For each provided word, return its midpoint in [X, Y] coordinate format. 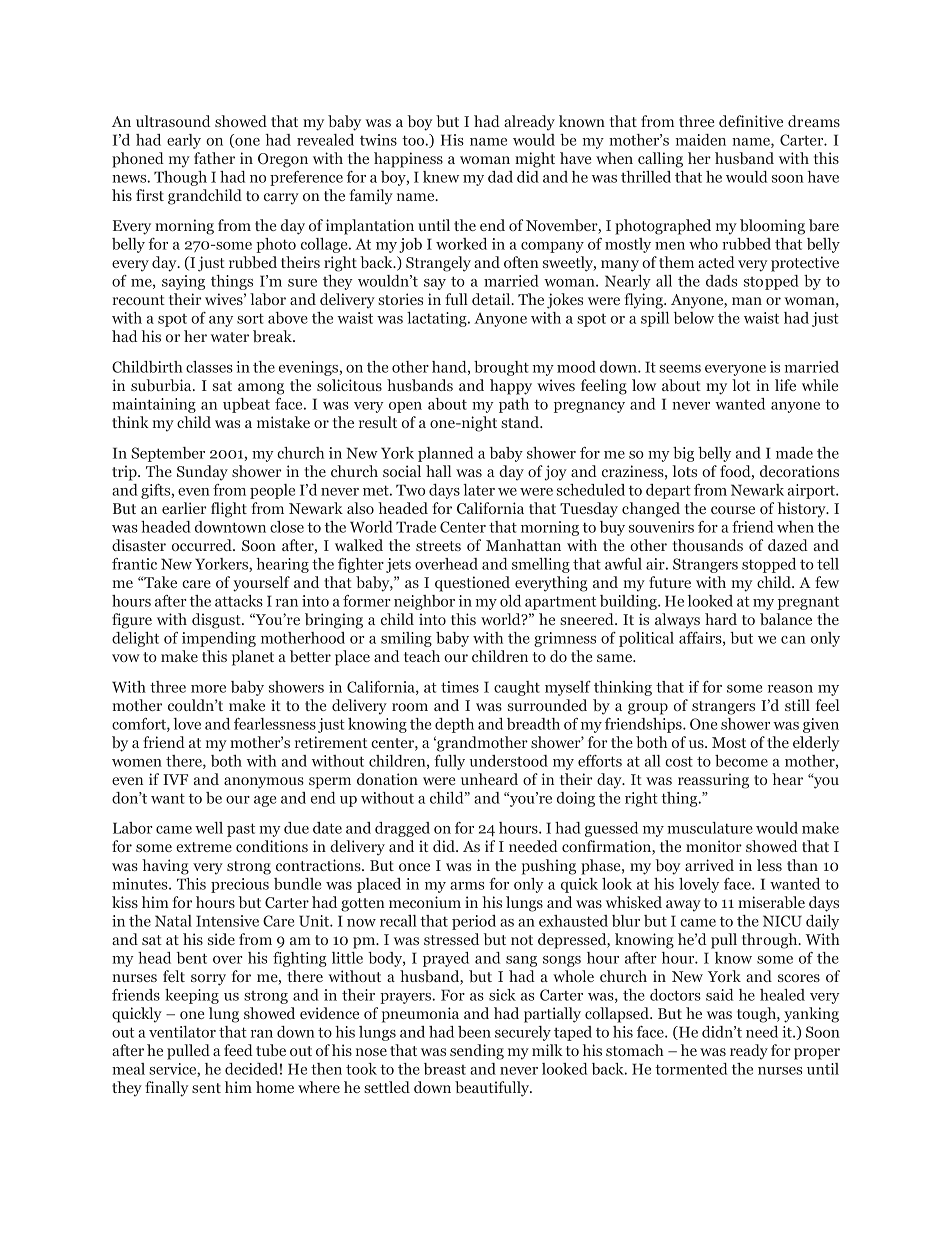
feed [238, 1050]
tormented [691, 1069]
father [214, 158]
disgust [217, 621]
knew [441, 177]
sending [477, 1052]
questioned [472, 584]
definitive [751, 121]
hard [721, 619]
